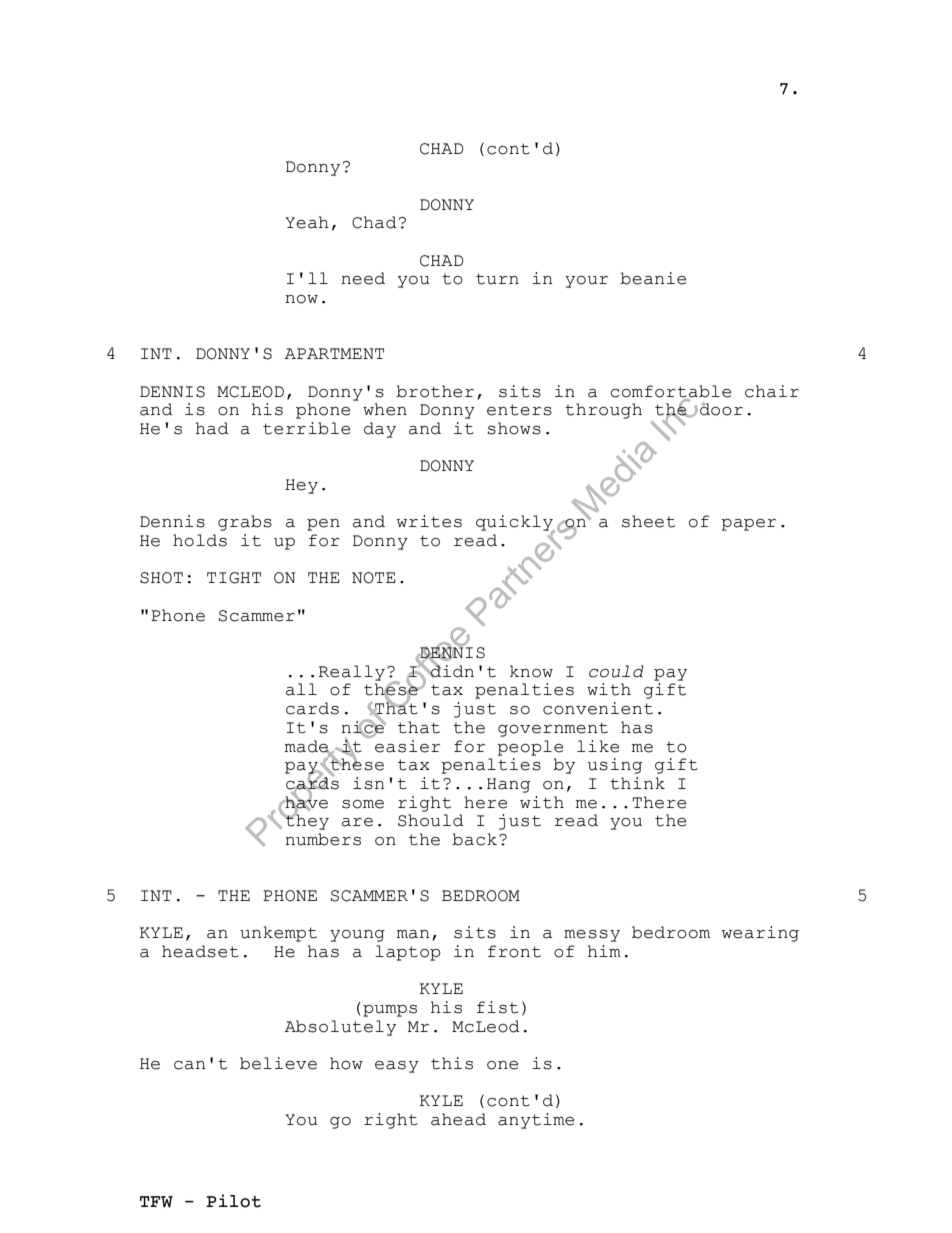  Describe the element at coordinates (497, 279) in the screenshot. I see `turn` at that location.
